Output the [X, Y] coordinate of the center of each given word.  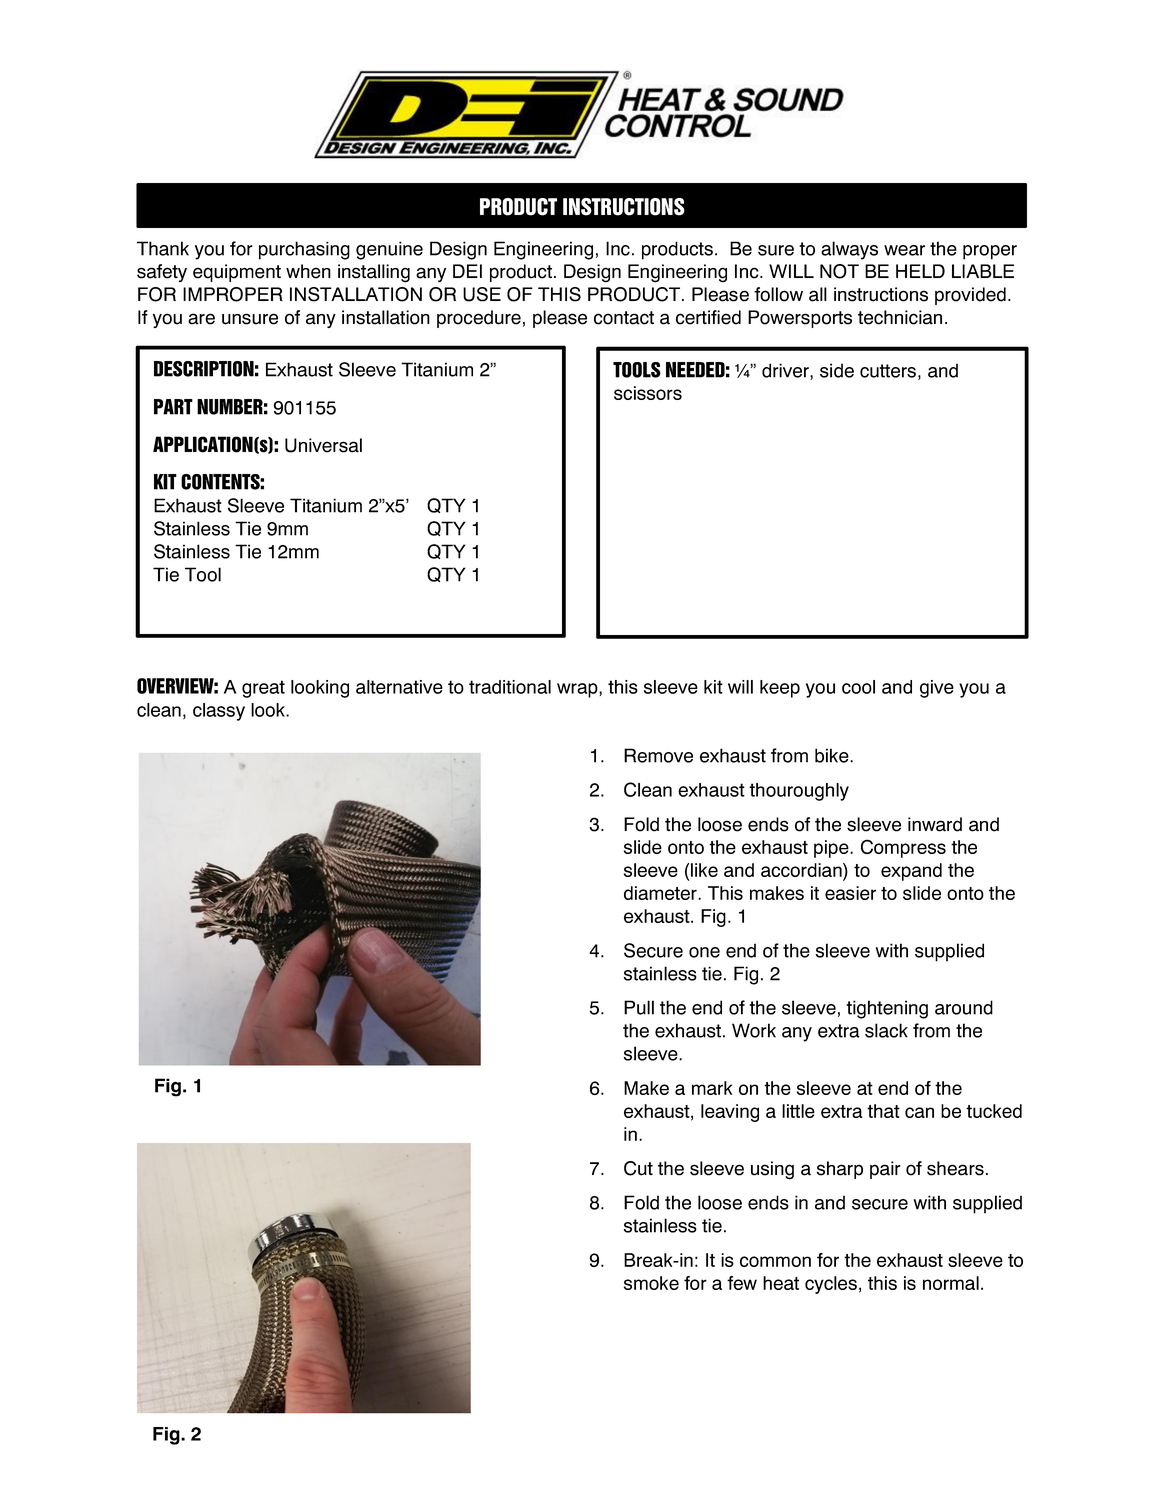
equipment [237, 273]
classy [219, 712]
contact [624, 318]
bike [833, 755]
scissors [648, 393]
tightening [887, 1009]
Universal [323, 445]
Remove [658, 755]
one [704, 952]
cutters [888, 371]
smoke [651, 1283]
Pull [639, 1007]
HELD [920, 271]
